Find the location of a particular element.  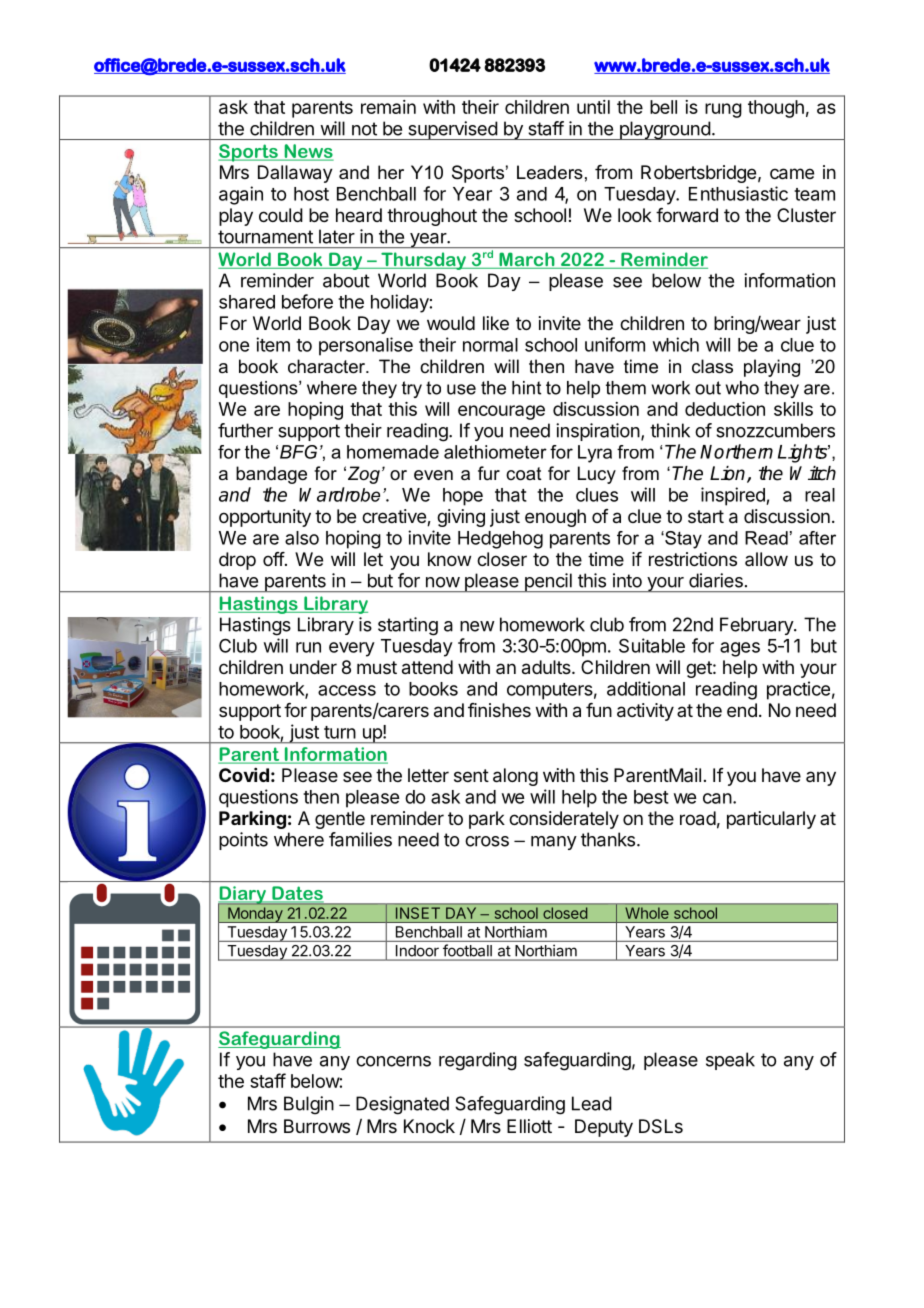

Elliott is located at coordinates (529, 1126).
